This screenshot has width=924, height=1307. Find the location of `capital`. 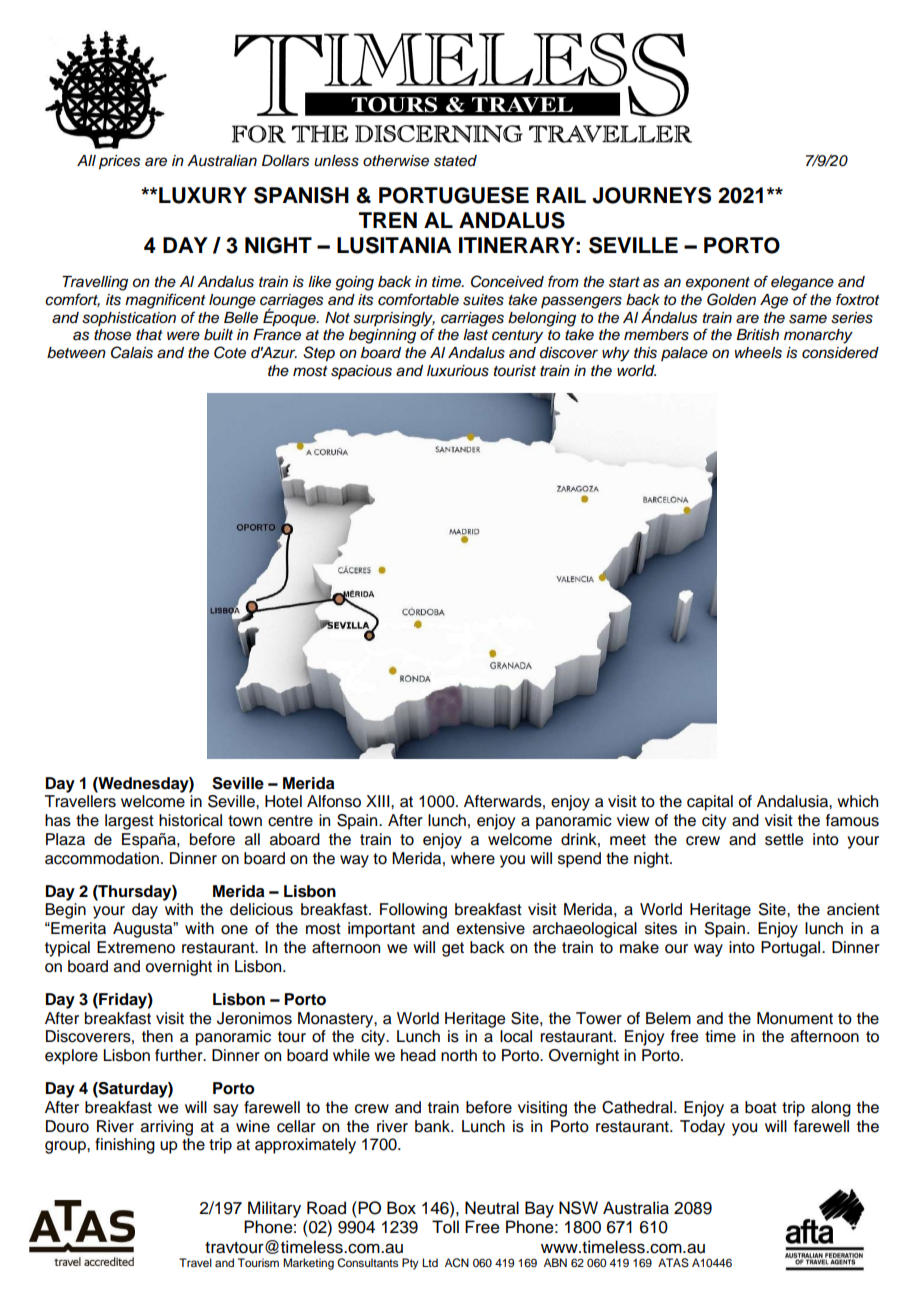

capital is located at coordinates (710, 803).
